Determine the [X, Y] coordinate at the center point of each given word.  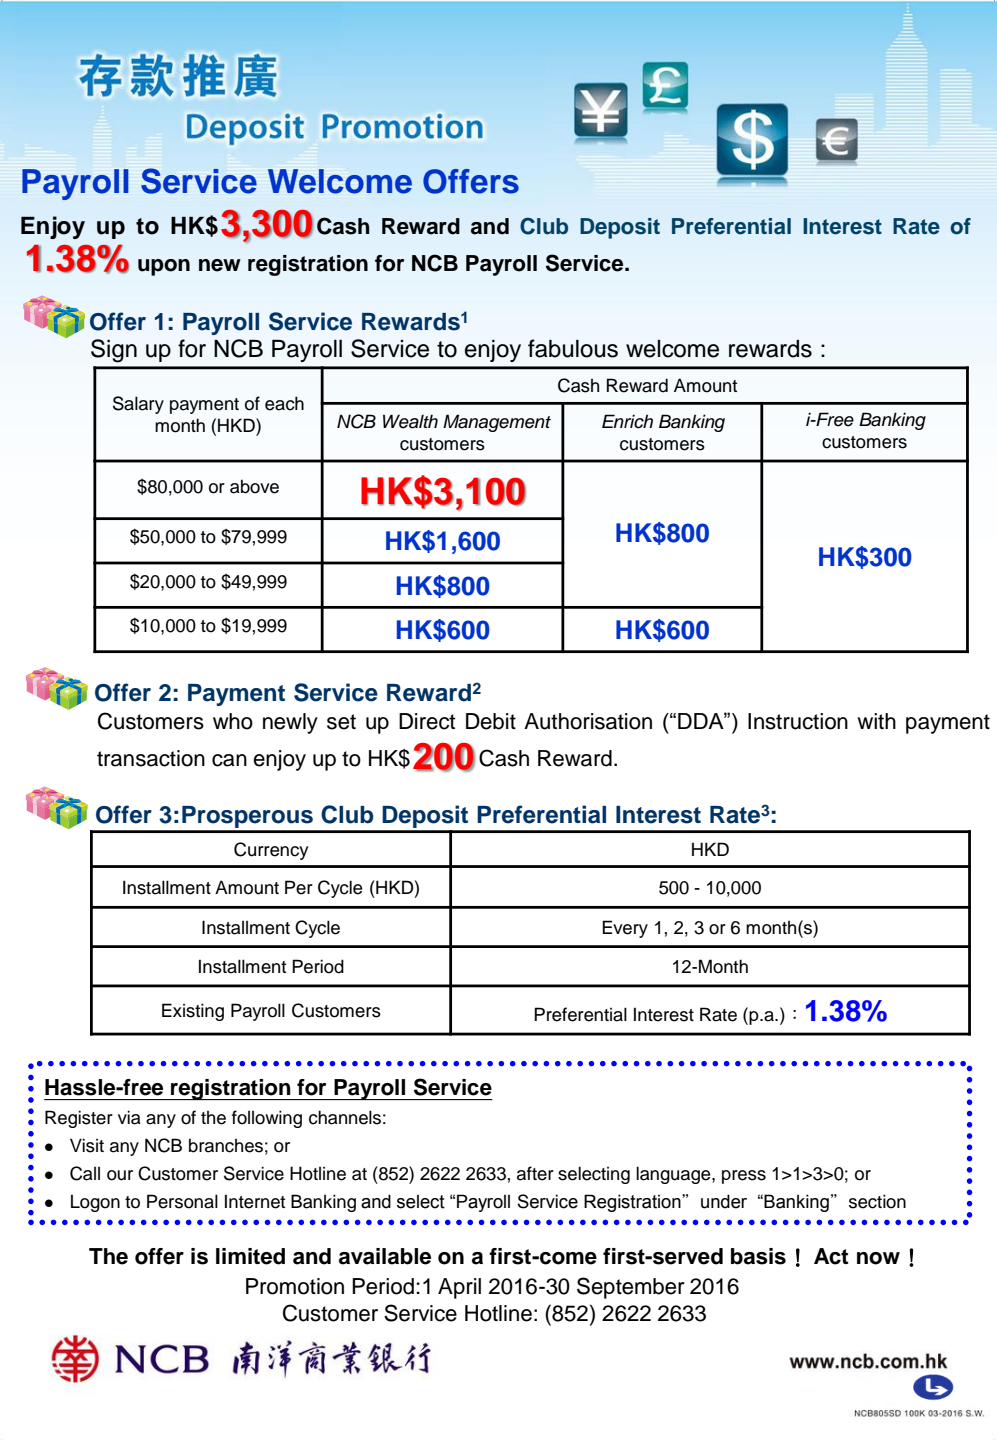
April [459, 1288]
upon [164, 267]
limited [250, 1256]
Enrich [627, 421]
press [744, 1177]
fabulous [573, 348]
